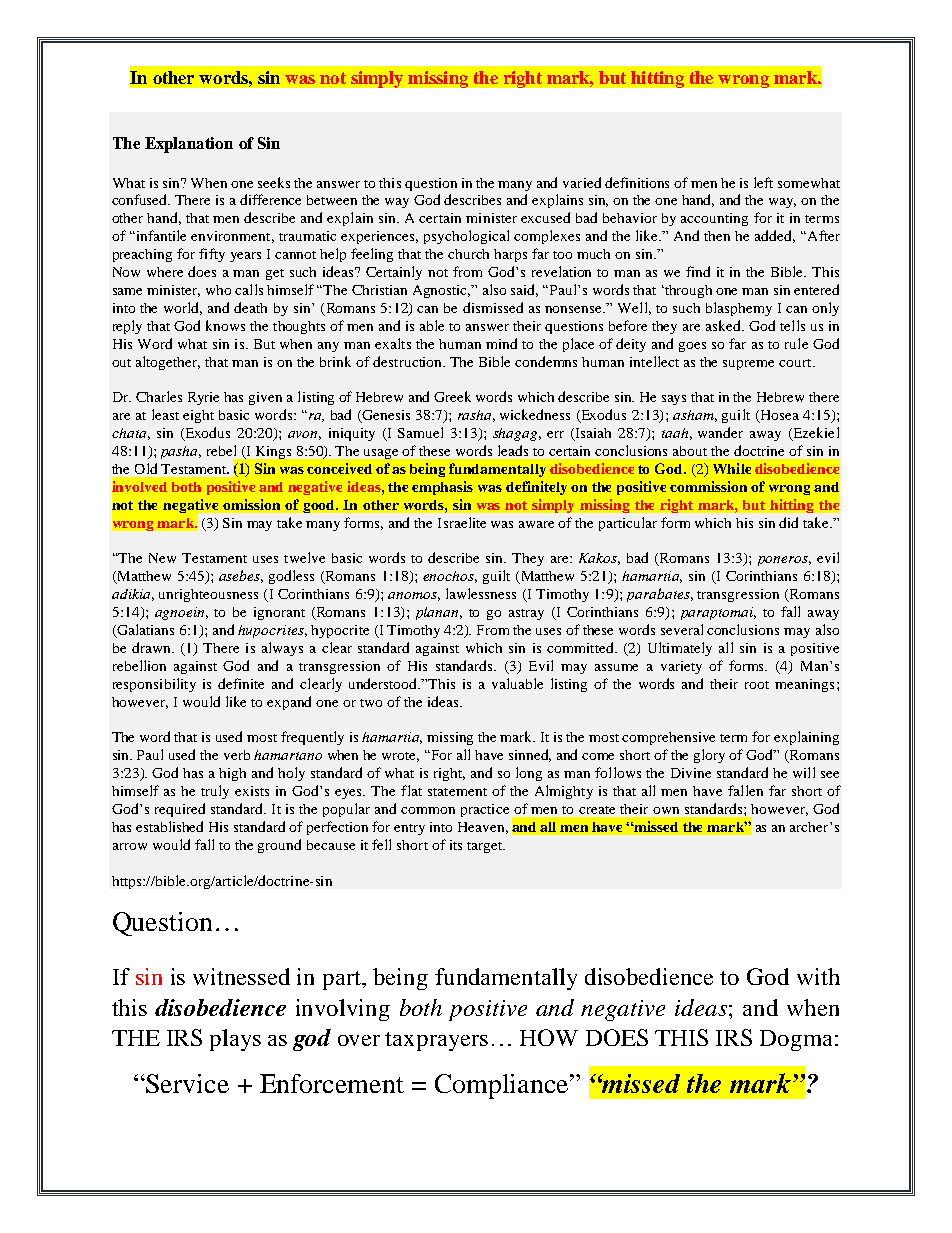 Image resolution: width=952 pixels, height=1233 pixels. Describe the element at coordinates (235, 1040) in the page. I see `plays` at that location.
